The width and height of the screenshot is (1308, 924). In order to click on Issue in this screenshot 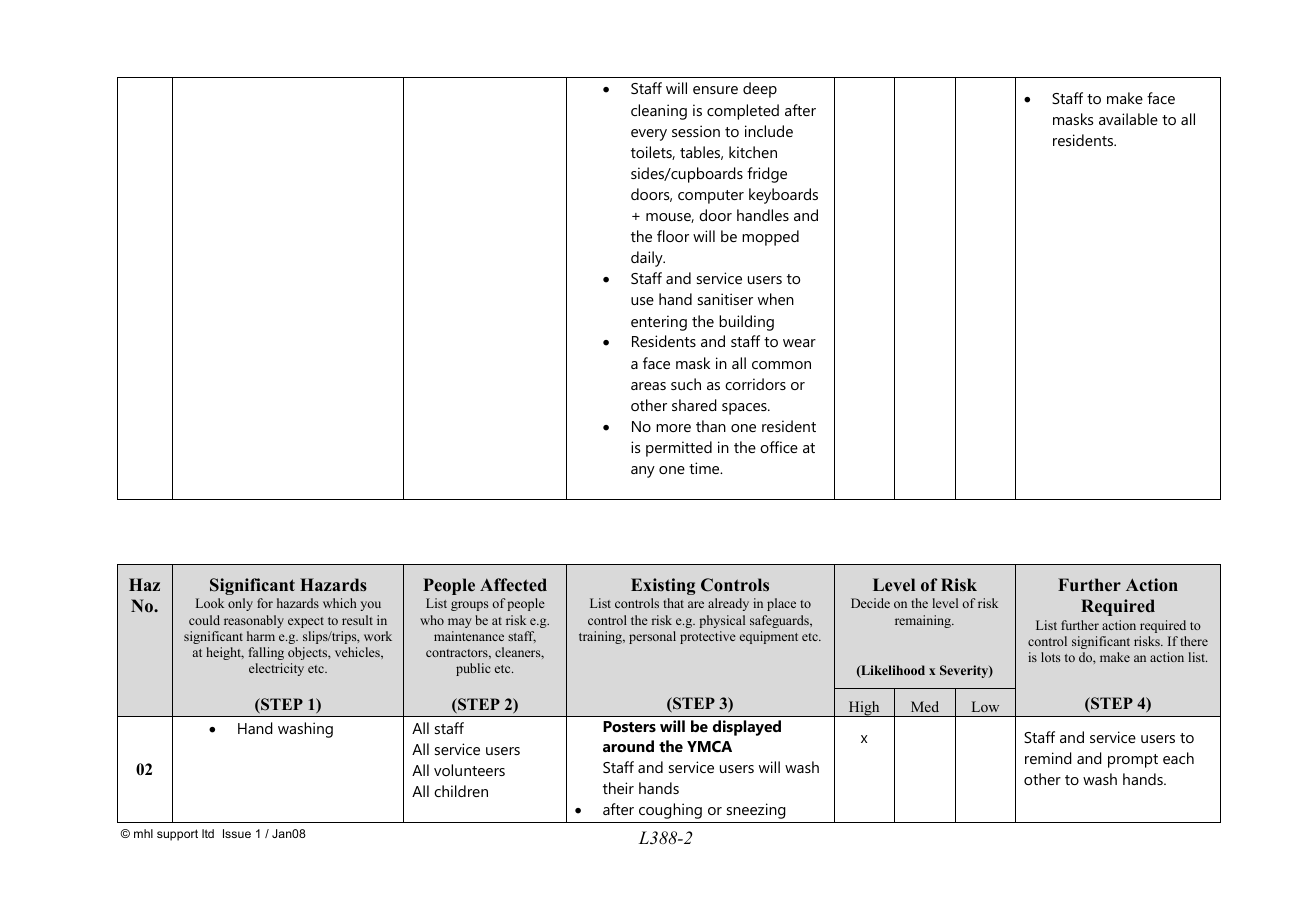, I will do `click(237, 833)`.
